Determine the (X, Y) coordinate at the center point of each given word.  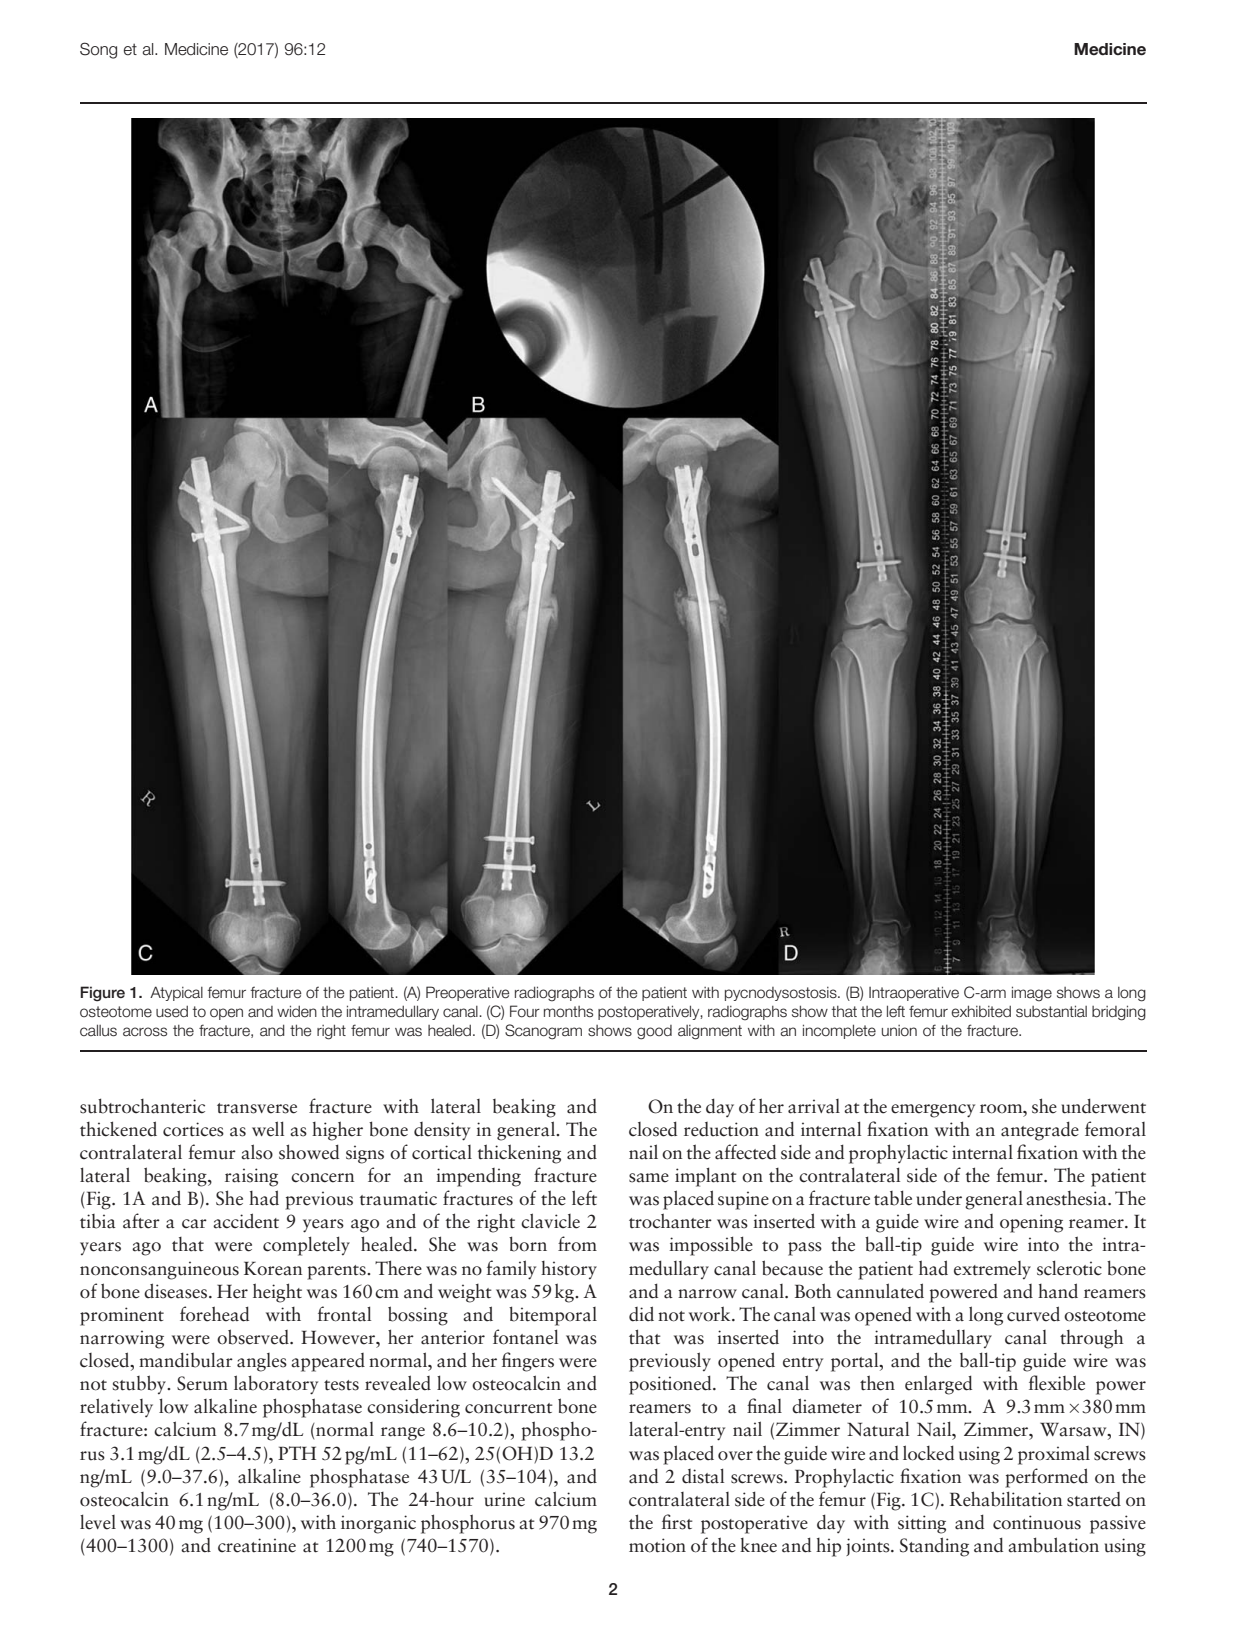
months (568, 1012)
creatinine (257, 1545)
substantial (1051, 1011)
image (1032, 994)
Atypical (176, 993)
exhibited (981, 1011)
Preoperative (468, 993)
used (172, 1012)
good (654, 1032)
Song (98, 50)
